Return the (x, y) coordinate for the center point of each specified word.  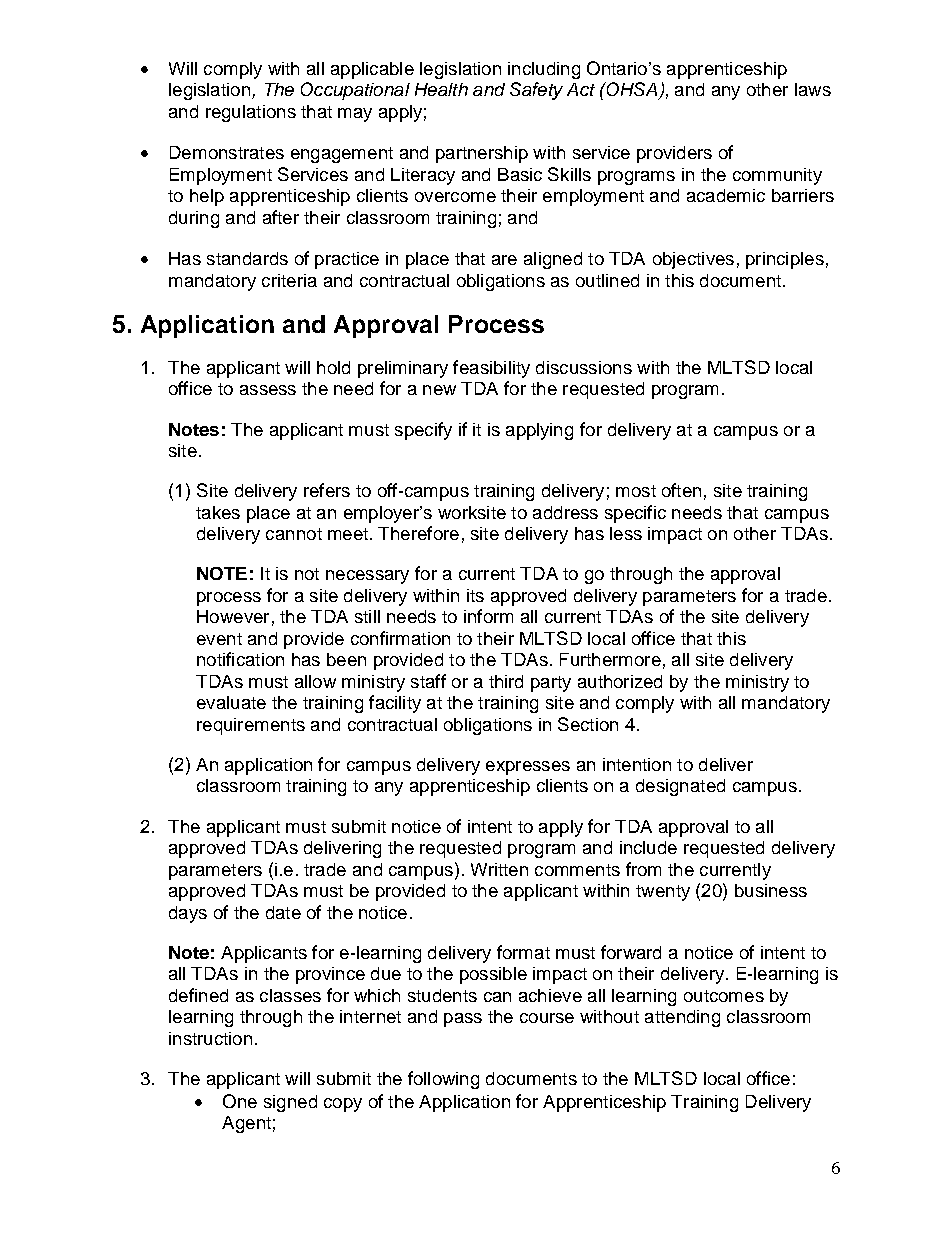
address (565, 512)
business (771, 890)
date (283, 912)
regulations (251, 113)
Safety (536, 91)
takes (218, 512)
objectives (693, 260)
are (504, 260)
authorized (620, 681)
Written (499, 869)
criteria (289, 280)
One (240, 1101)
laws (813, 89)
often (681, 490)
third (506, 681)
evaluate (231, 702)
